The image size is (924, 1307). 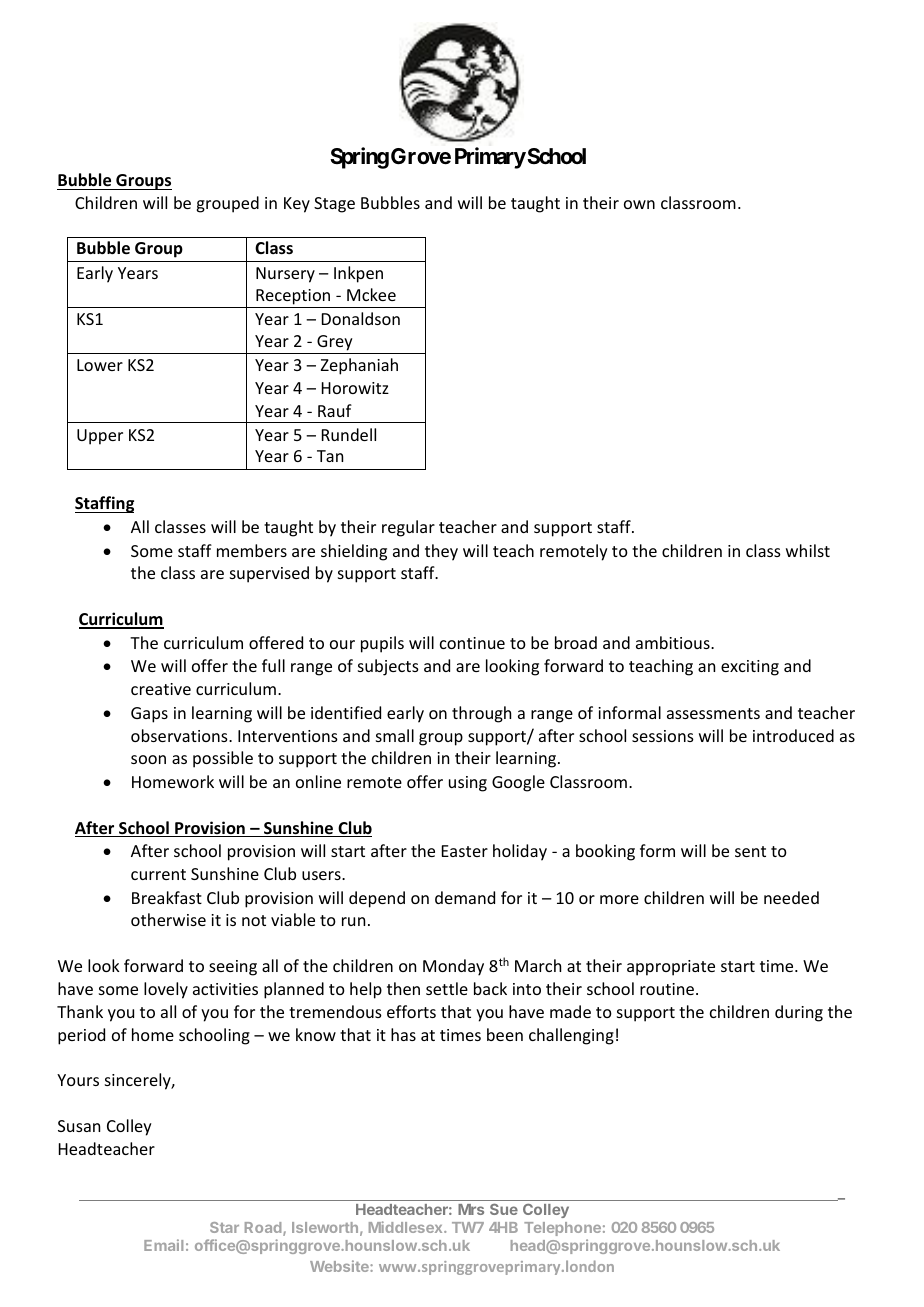 What do you see at coordinates (163, 1245) in the screenshot?
I see `Email` at bounding box center [163, 1245].
